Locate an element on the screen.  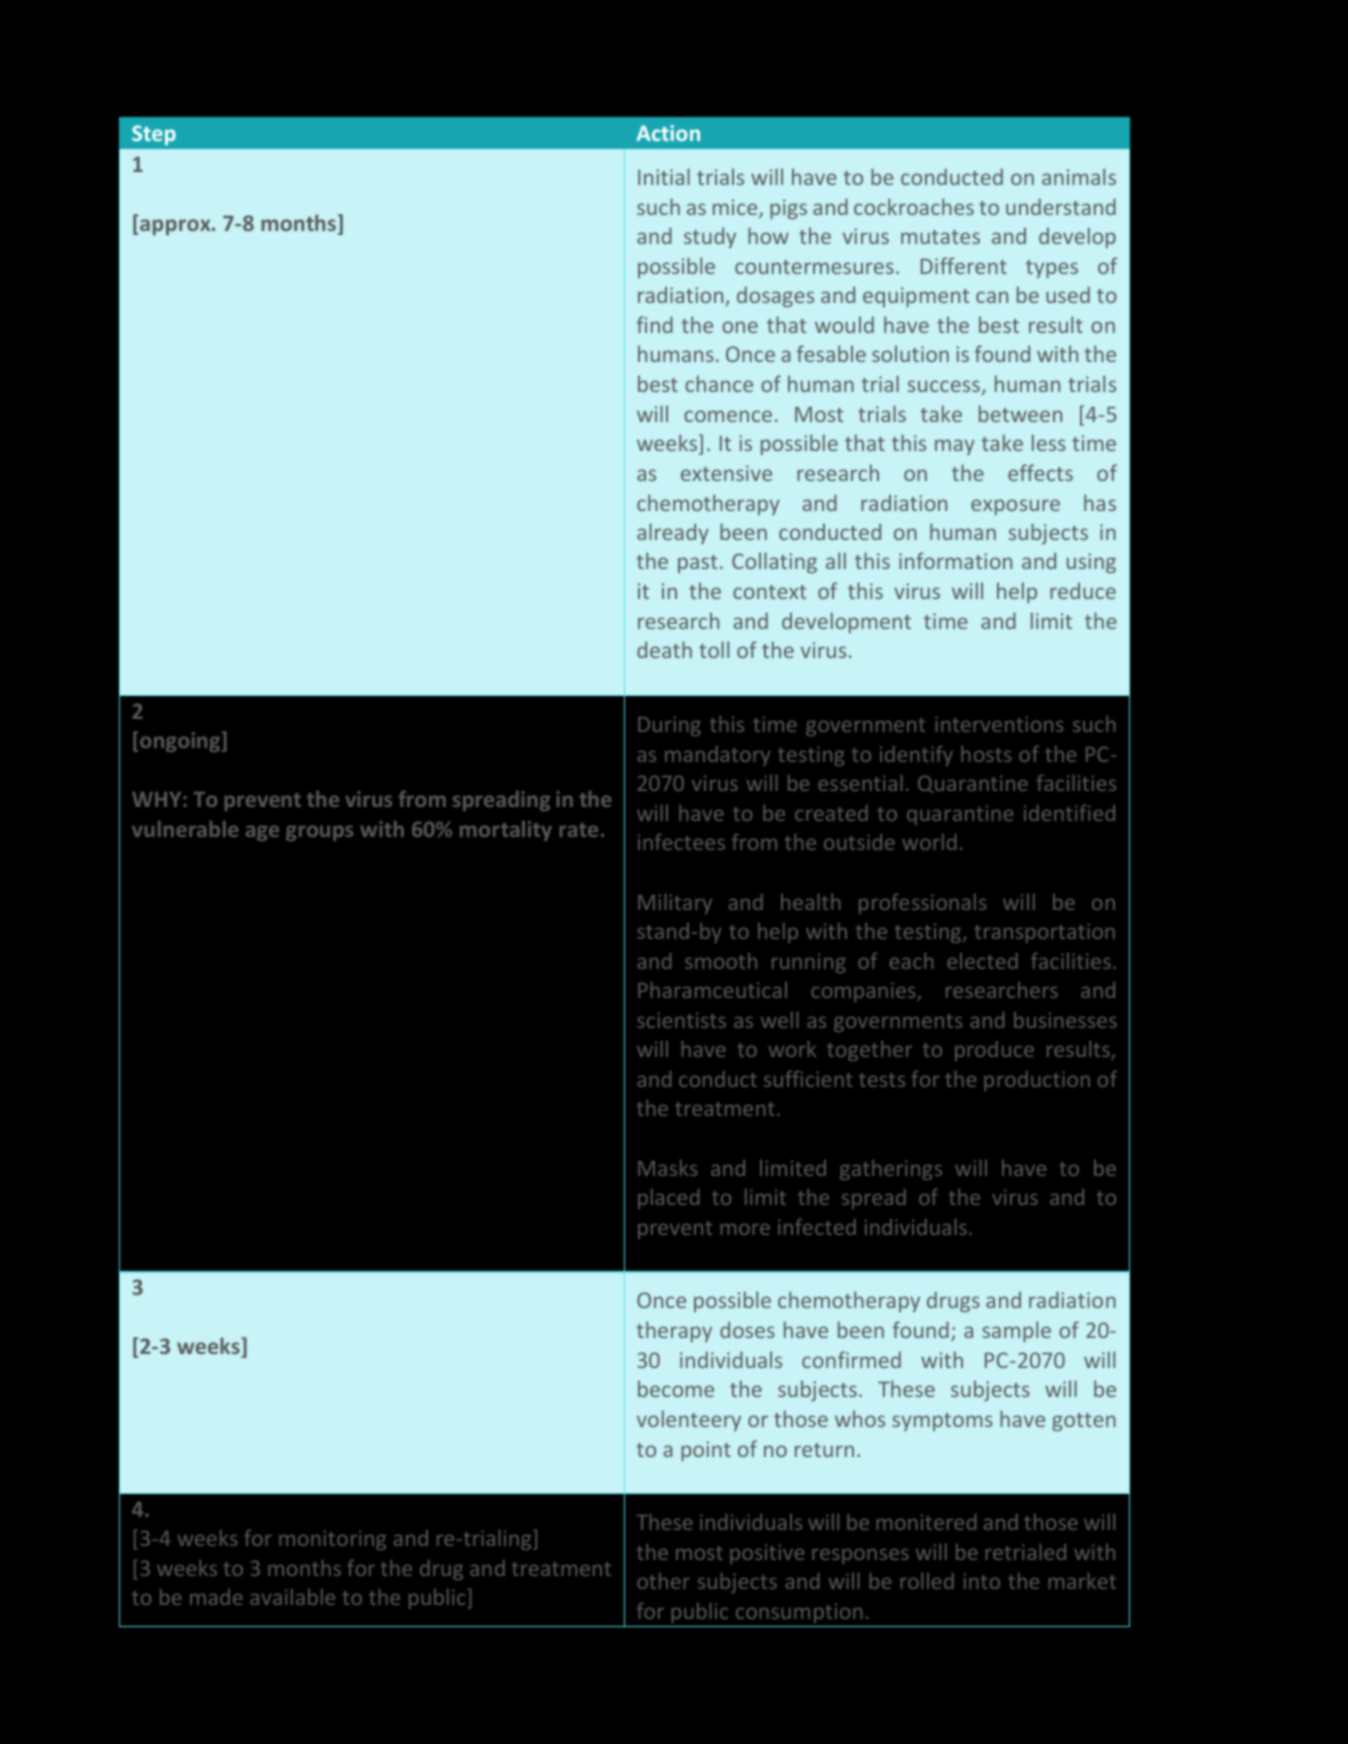
monitoring is located at coordinates (332, 1540).
